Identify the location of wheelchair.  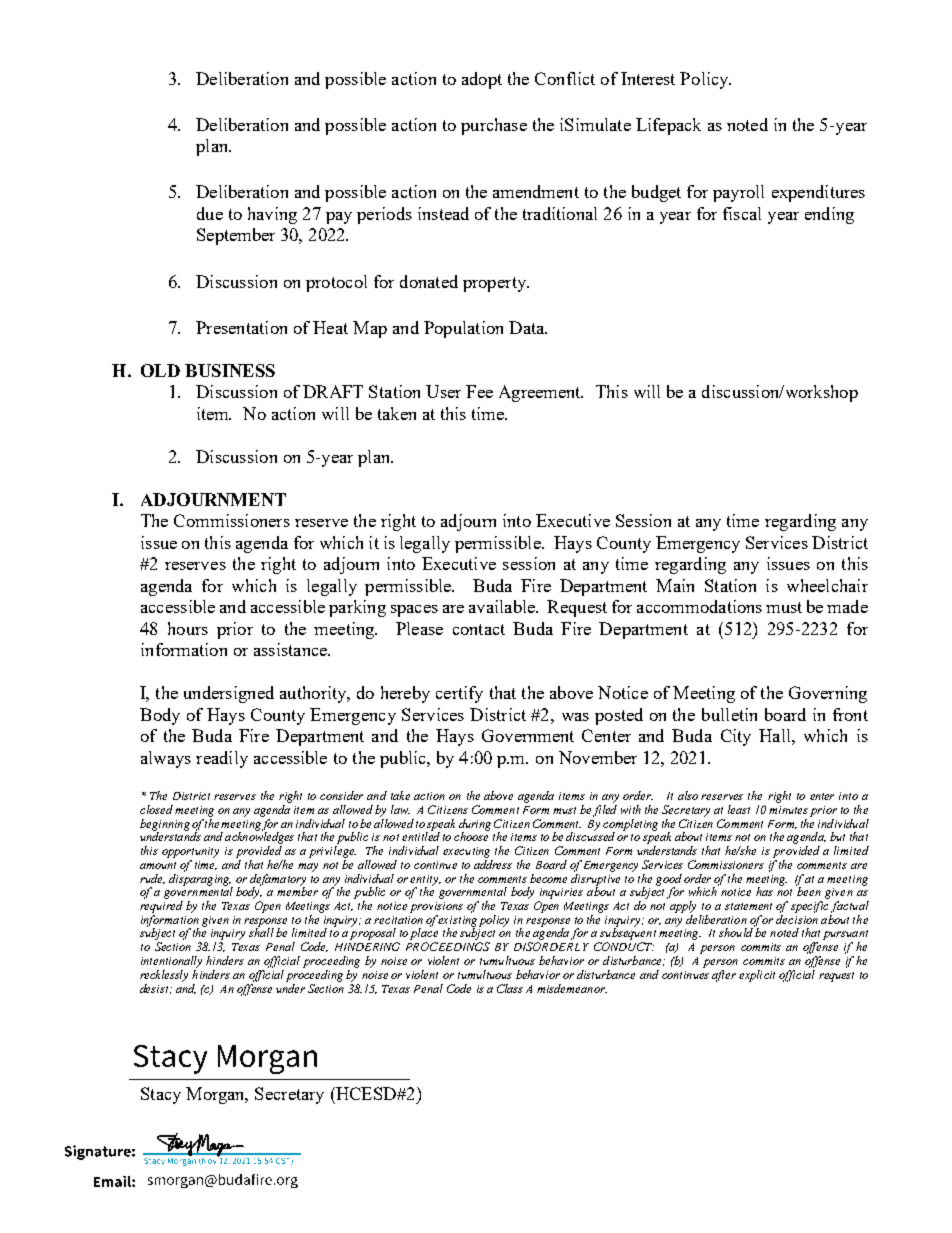
(827, 585).
